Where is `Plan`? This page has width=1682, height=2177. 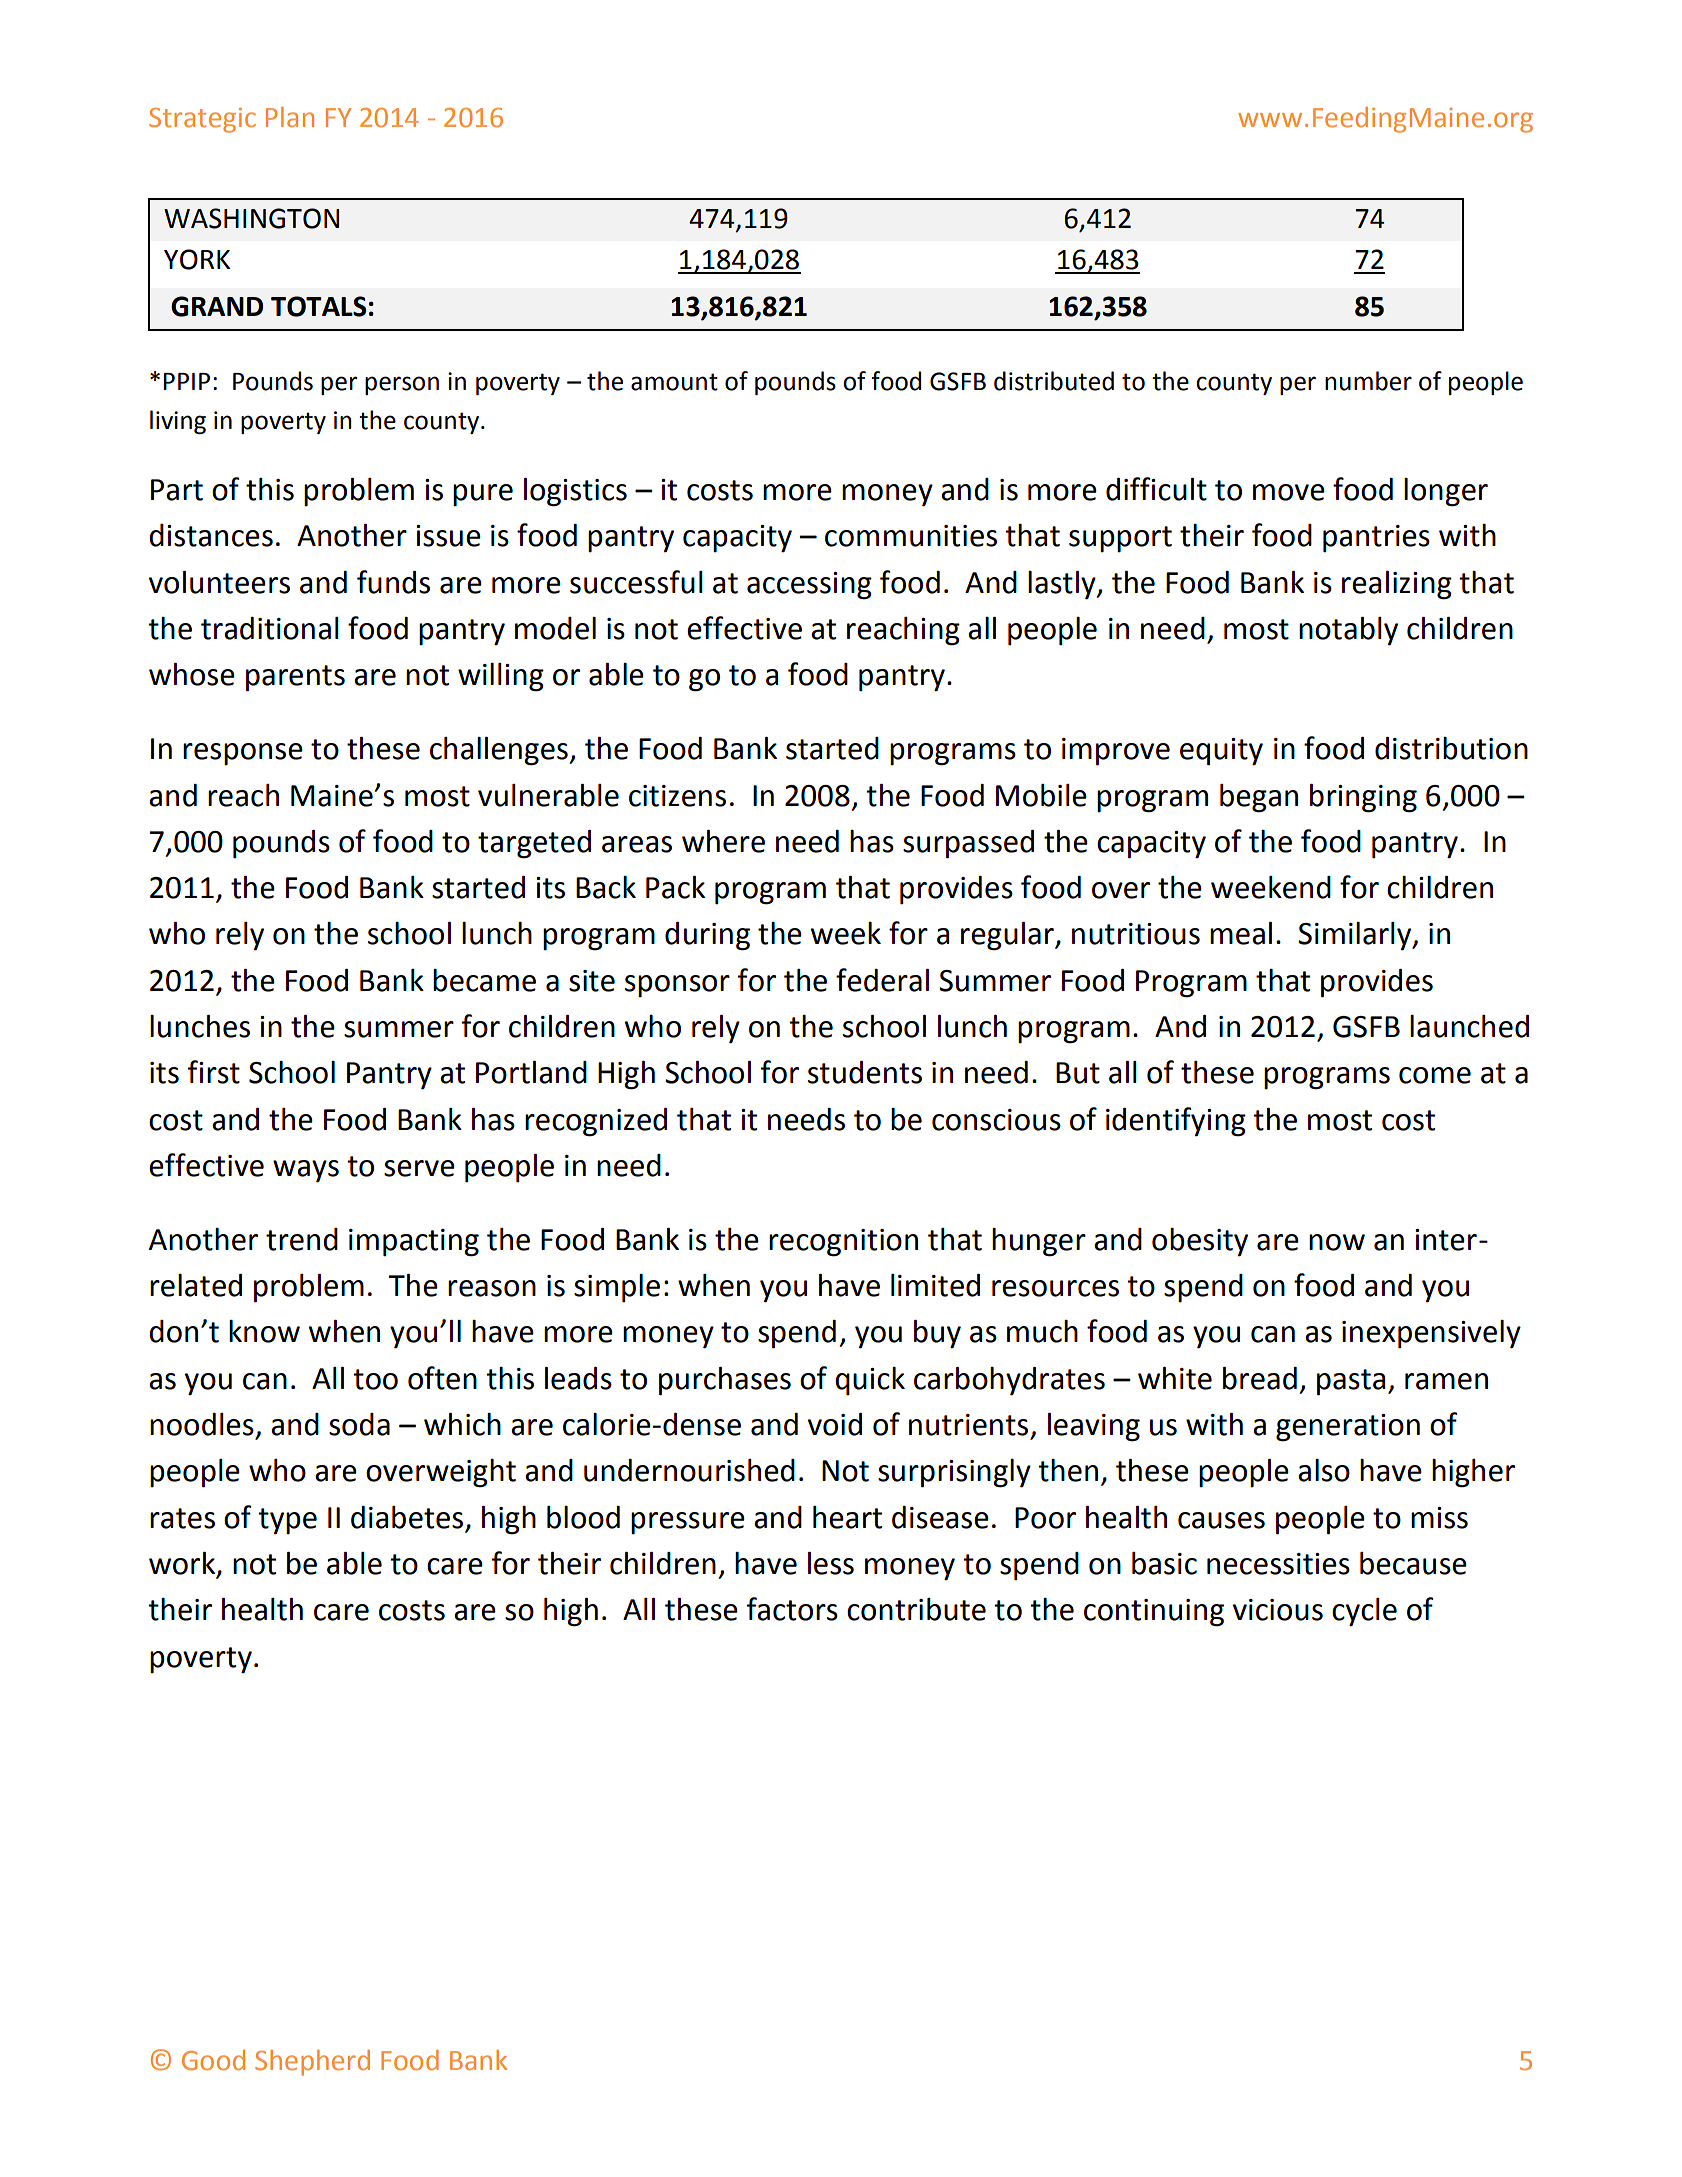
Plan is located at coordinates (290, 117).
